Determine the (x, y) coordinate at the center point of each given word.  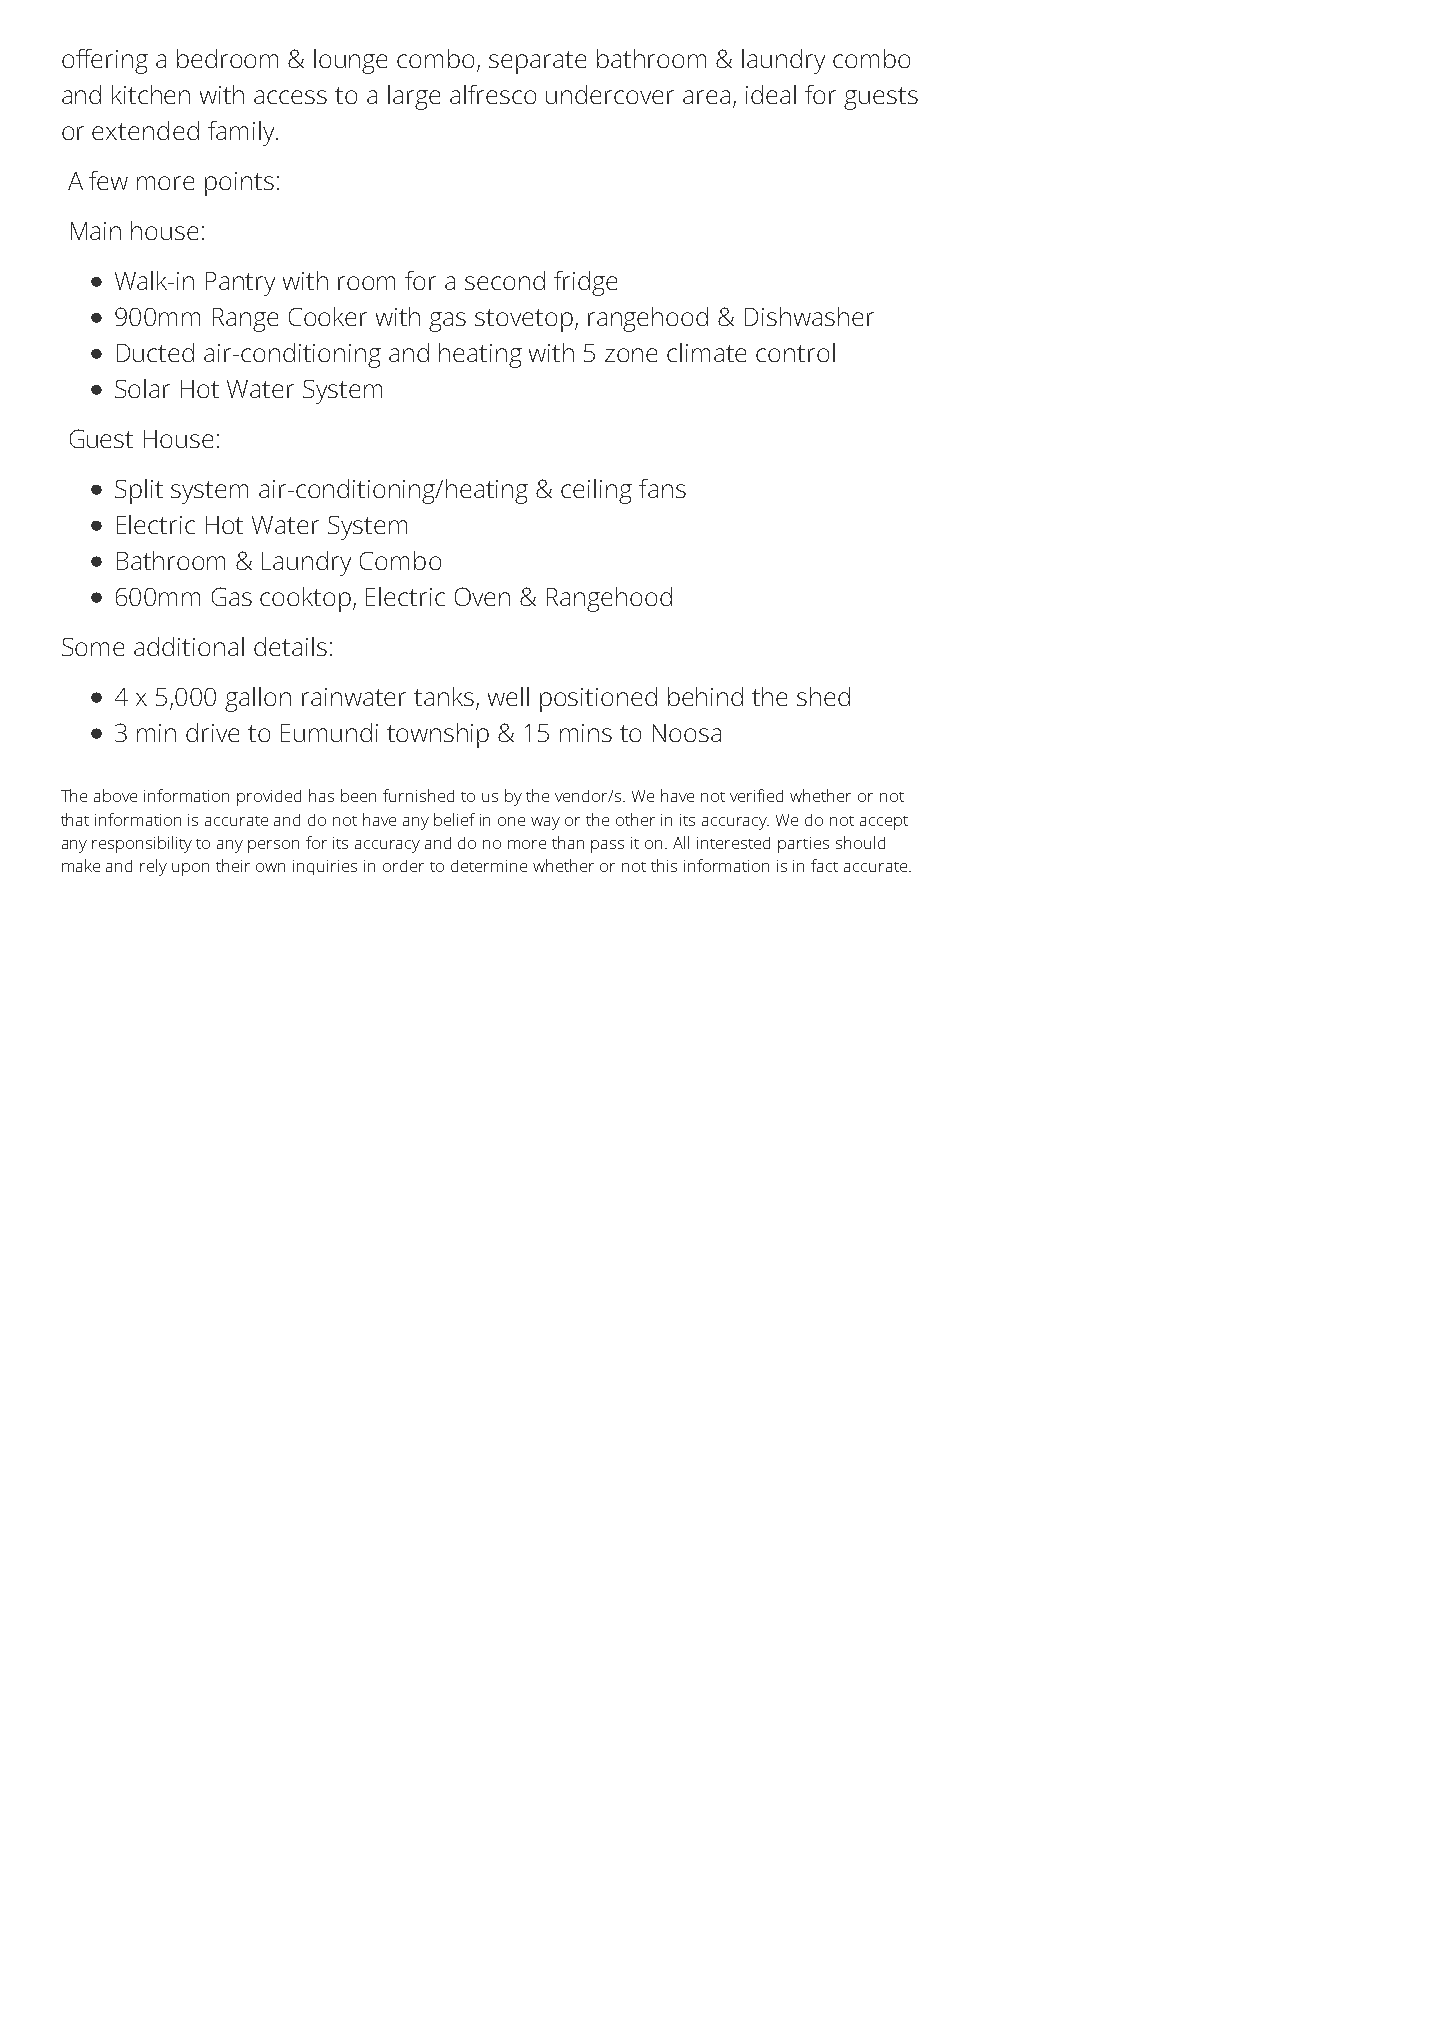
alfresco (493, 94)
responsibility (142, 844)
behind (705, 696)
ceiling (596, 491)
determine (489, 866)
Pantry (240, 284)
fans (662, 488)
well (508, 696)
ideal (771, 94)
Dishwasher (809, 316)
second (505, 280)
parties (803, 845)
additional (189, 646)
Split (139, 491)
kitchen (151, 94)
